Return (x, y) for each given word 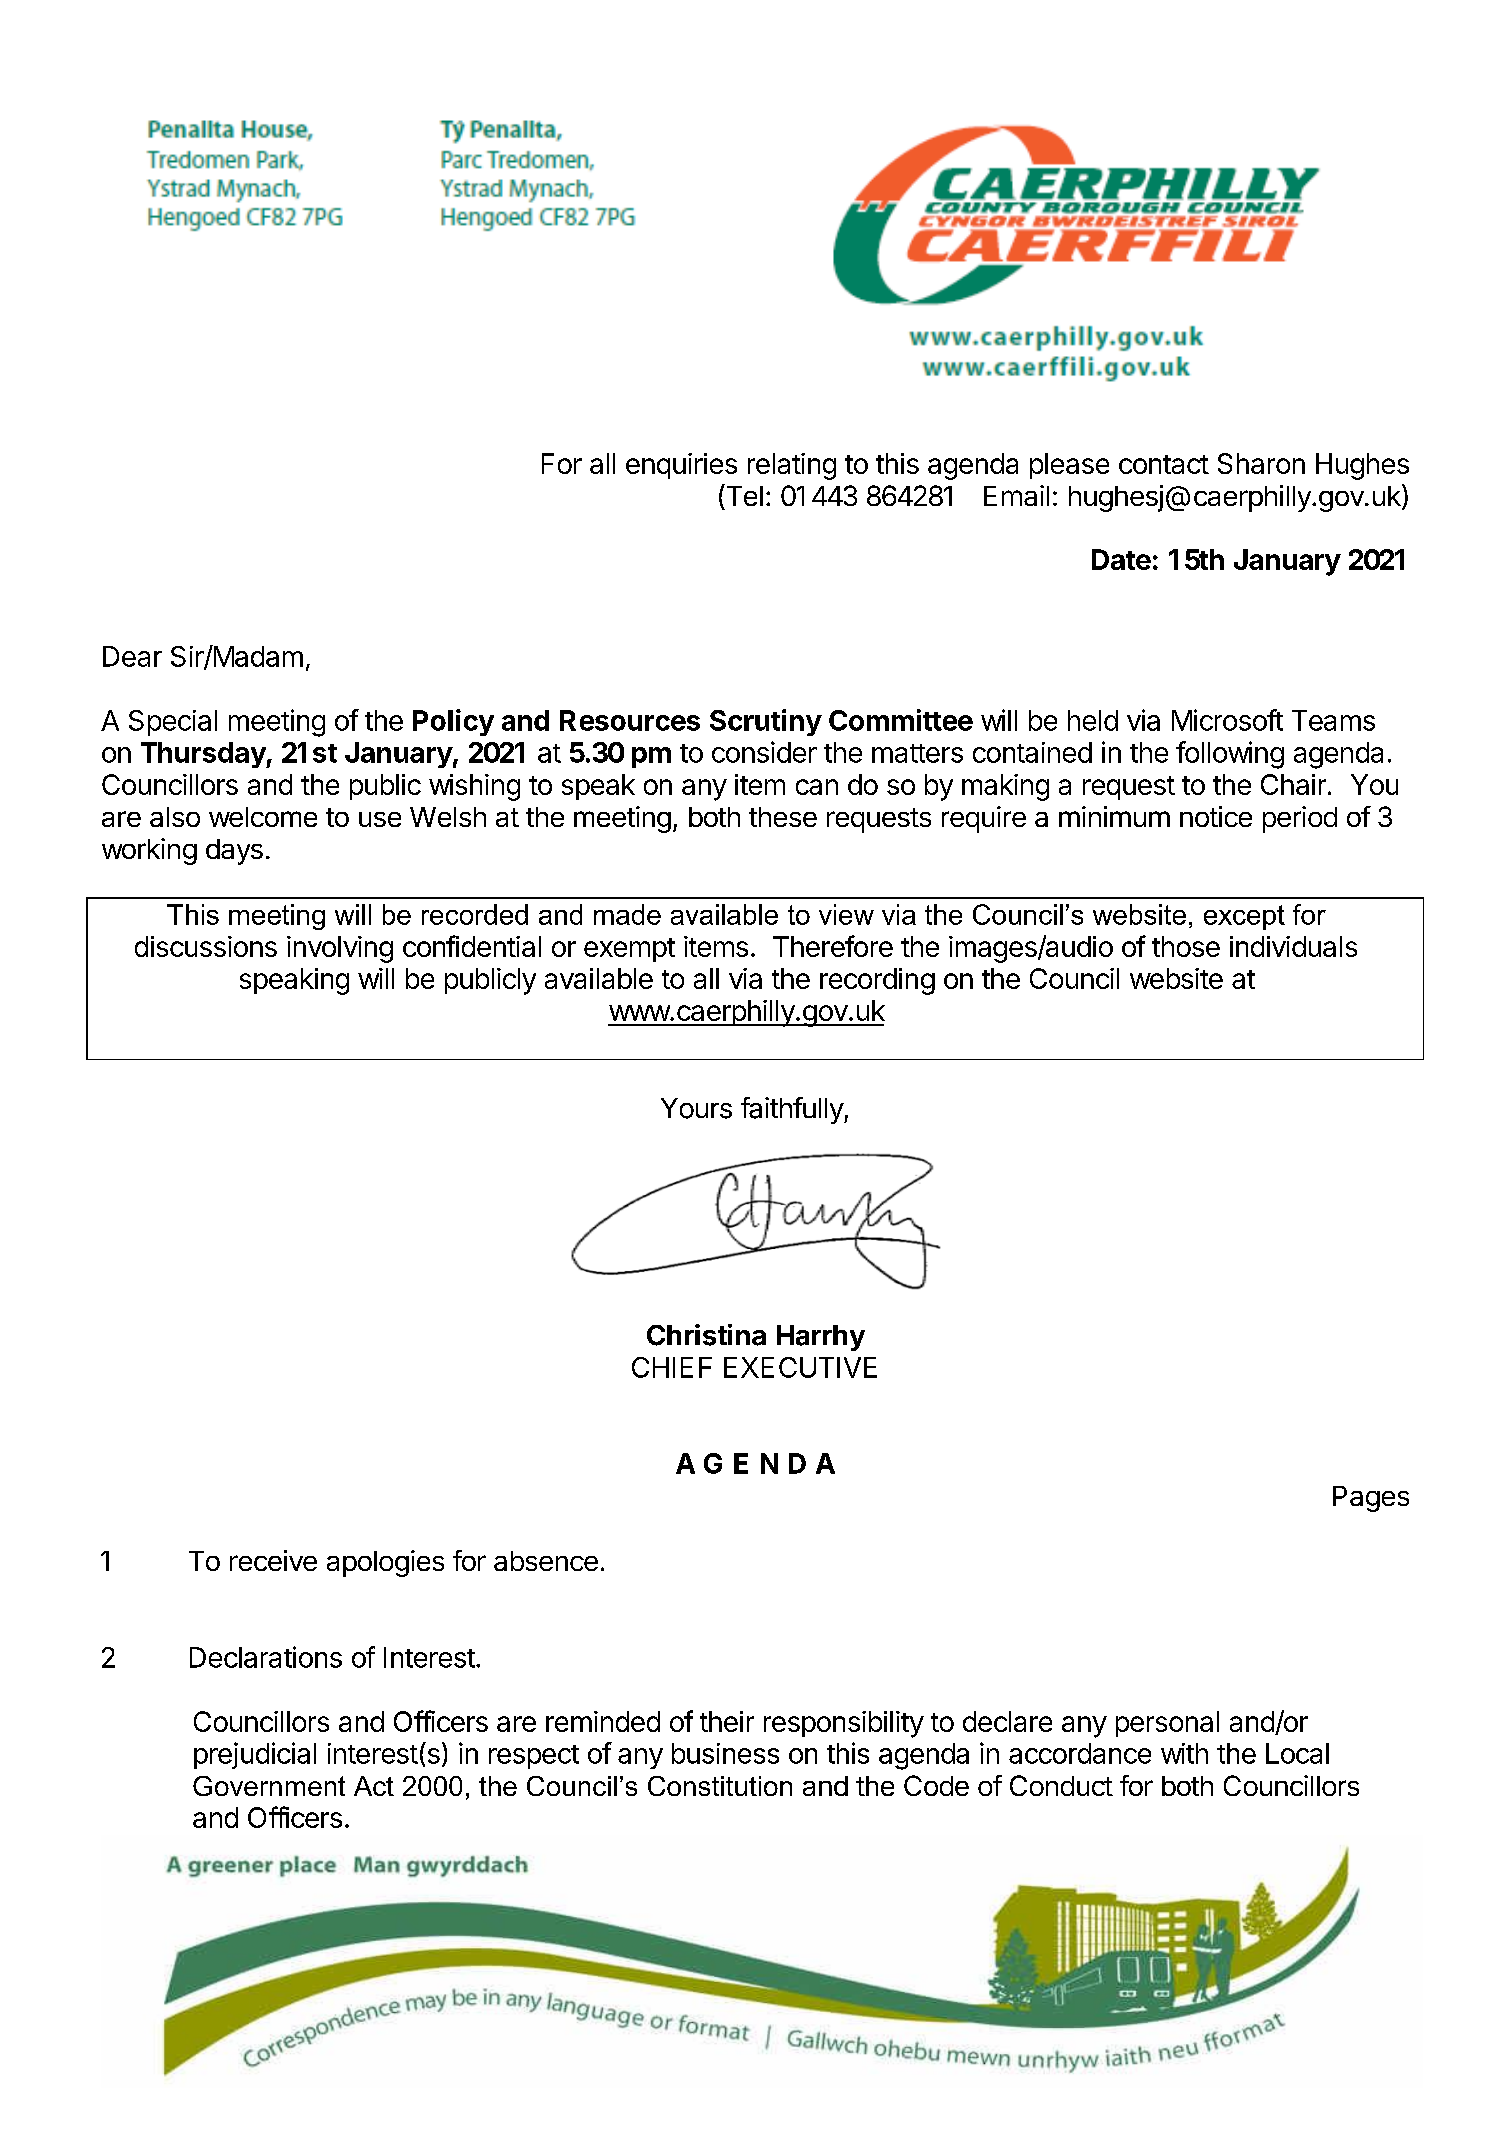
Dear (132, 656)
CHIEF (672, 1367)
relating (792, 466)
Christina (706, 1335)
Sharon (1261, 463)
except (1244, 917)
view (846, 914)
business (725, 1753)
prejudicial (255, 1755)
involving (340, 949)
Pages (1371, 1499)
